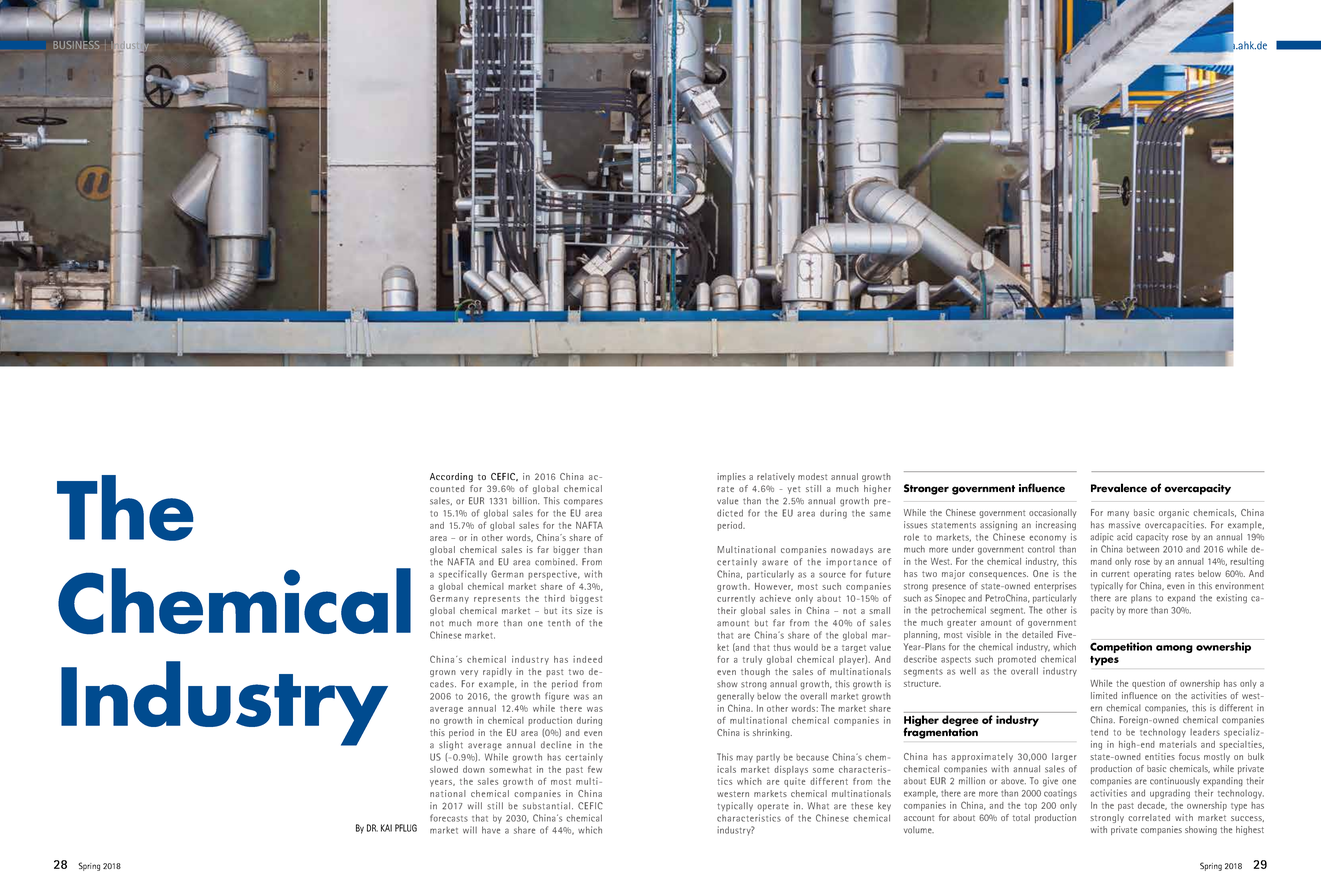 The width and height of the document is (1321, 896). I want to click on forecasts, so click(449, 818).
